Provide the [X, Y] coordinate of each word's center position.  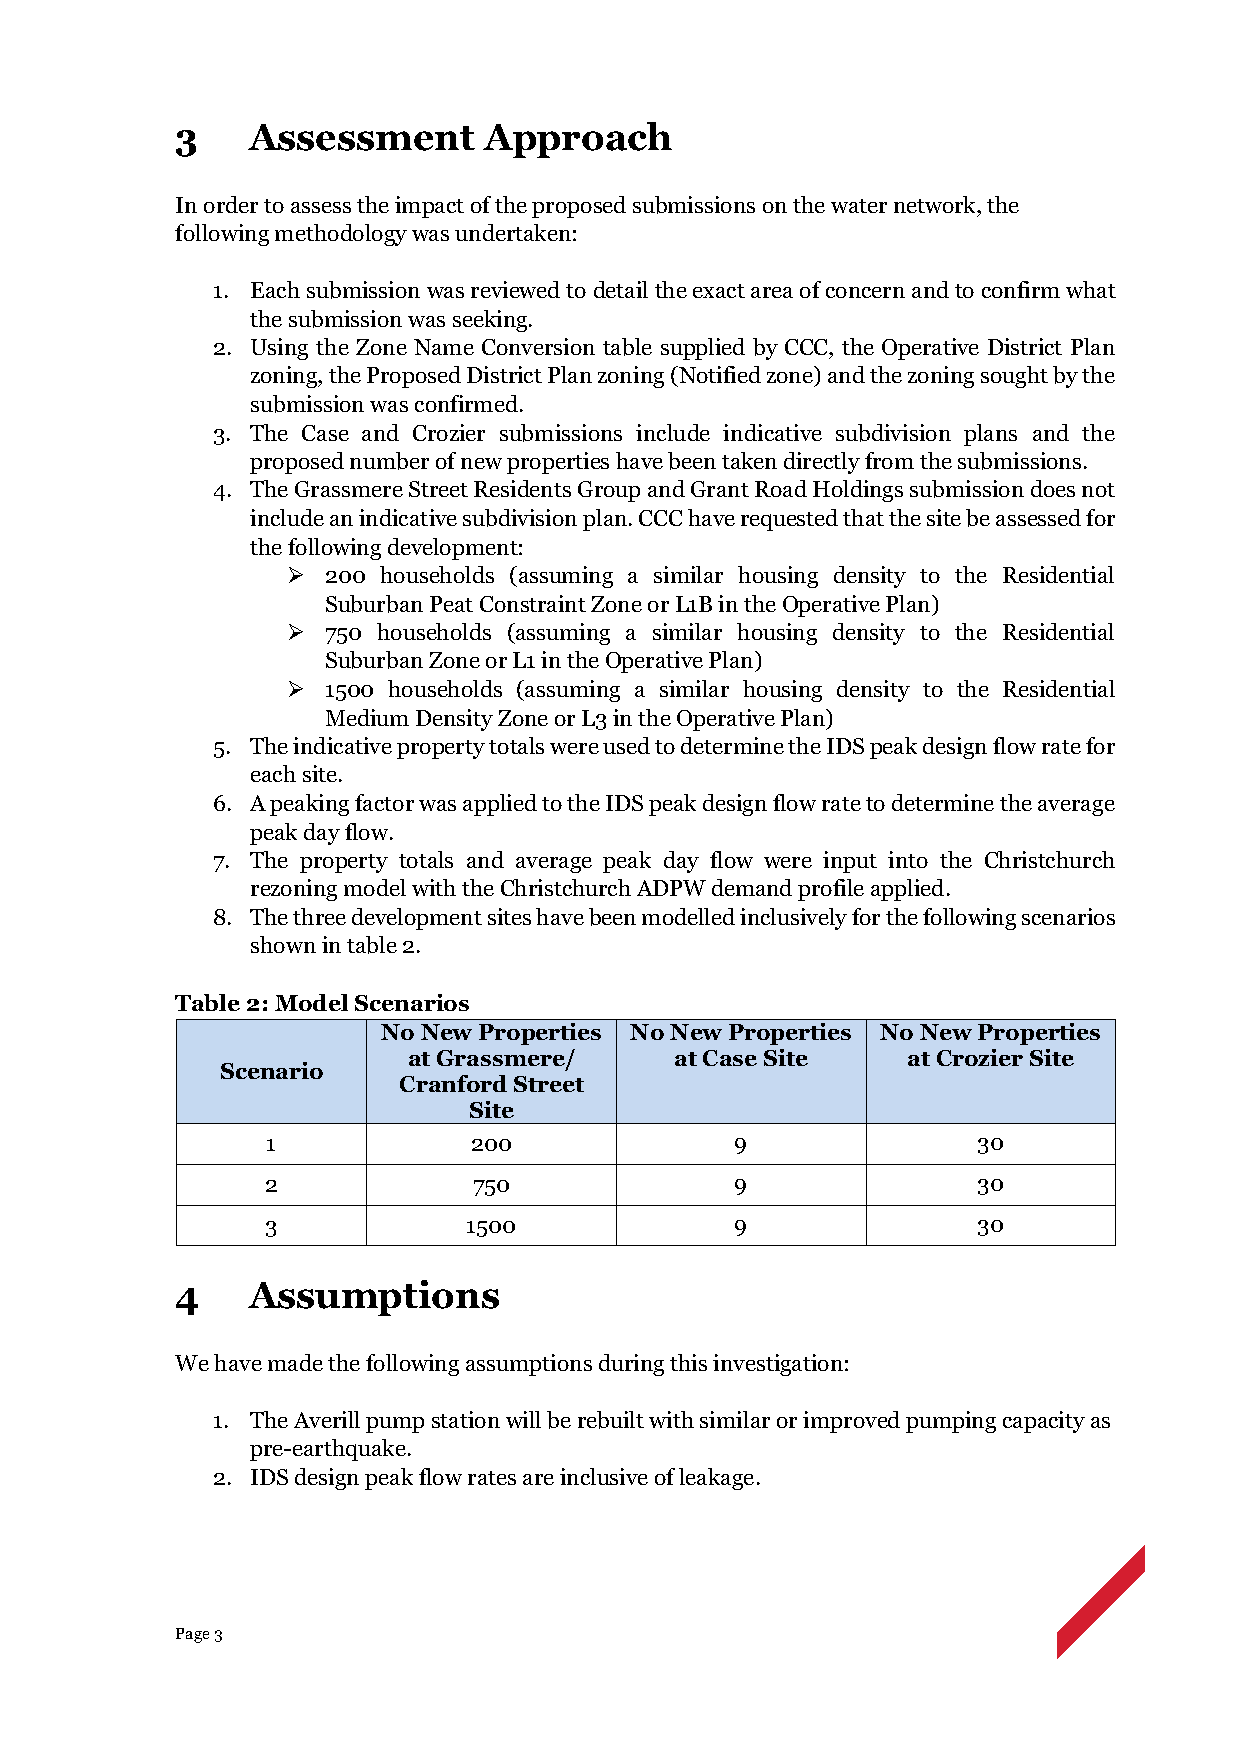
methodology [341, 235]
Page [192, 1635]
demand [752, 887]
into [908, 859]
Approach [577, 140]
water [859, 206]
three [319, 916]
